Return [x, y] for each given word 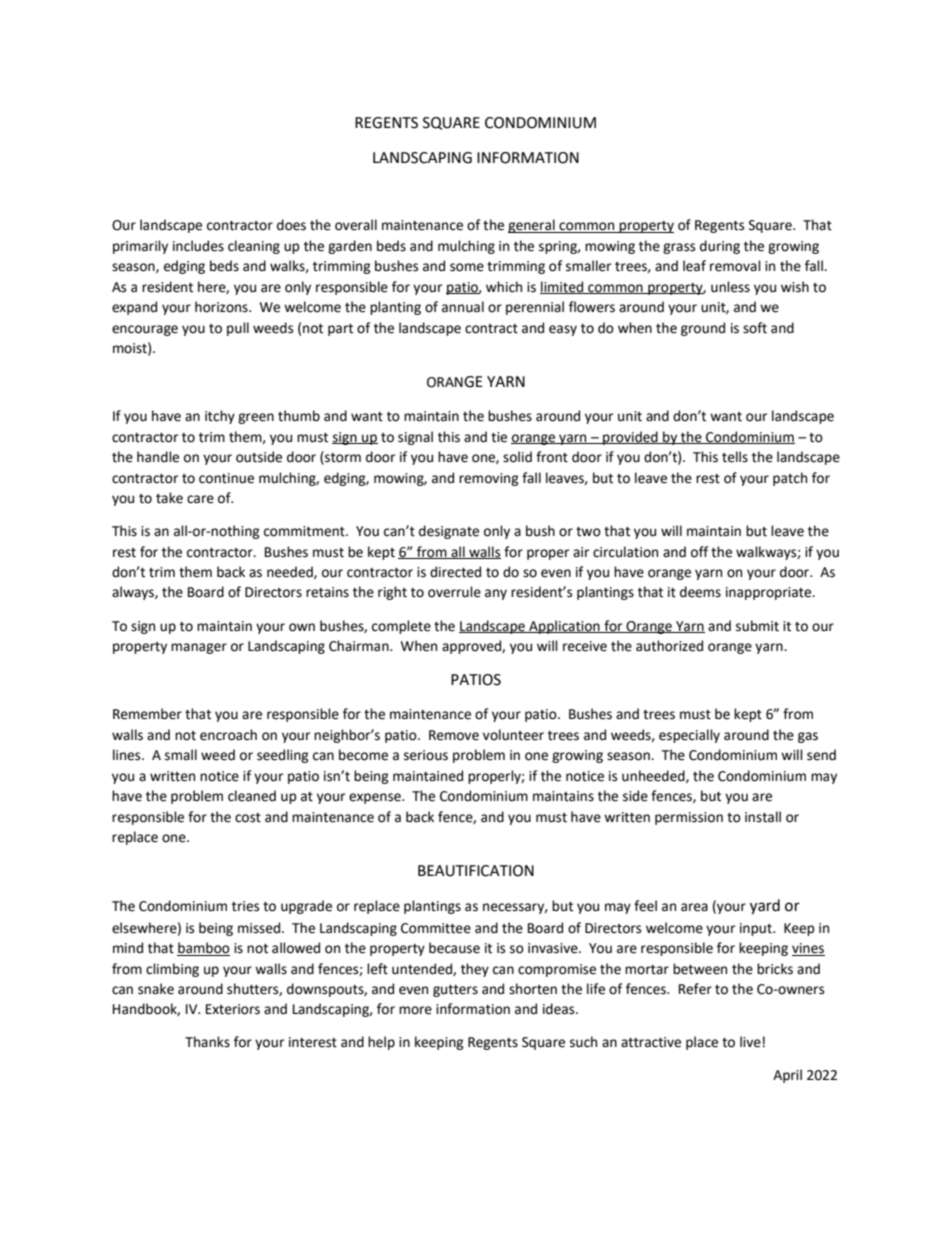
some [467, 267]
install [763, 817]
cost [248, 818]
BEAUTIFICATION [476, 871]
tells [735, 457]
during [720, 247]
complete [401, 627]
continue [226, 478]
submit [757, 626]
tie [499, 437]
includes [198, 246]
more [415, 1010]
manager [199, 648]
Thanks [207, 1042]
